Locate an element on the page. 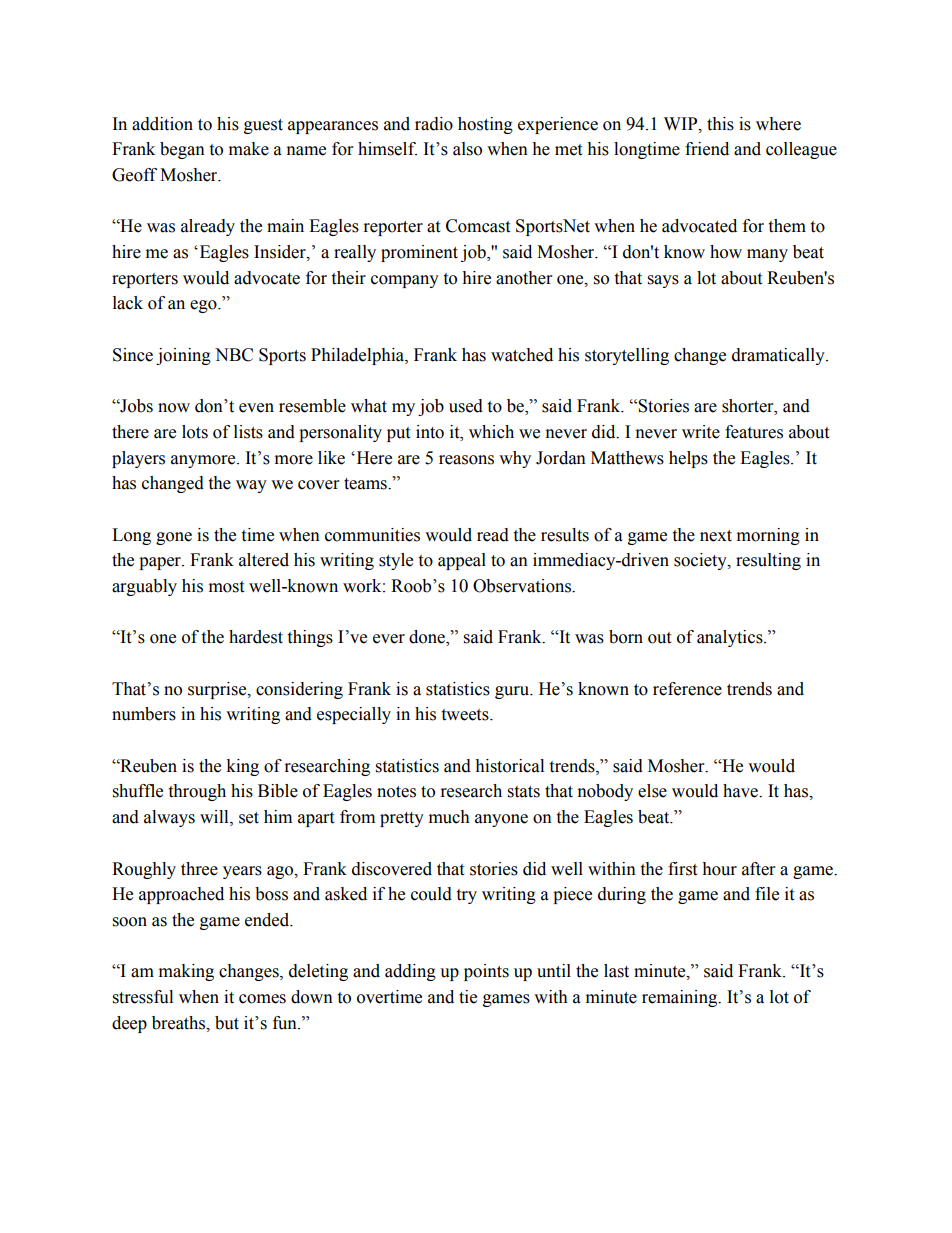 This document has width=952, height=1233. which is located at coordinates (491, 432).
